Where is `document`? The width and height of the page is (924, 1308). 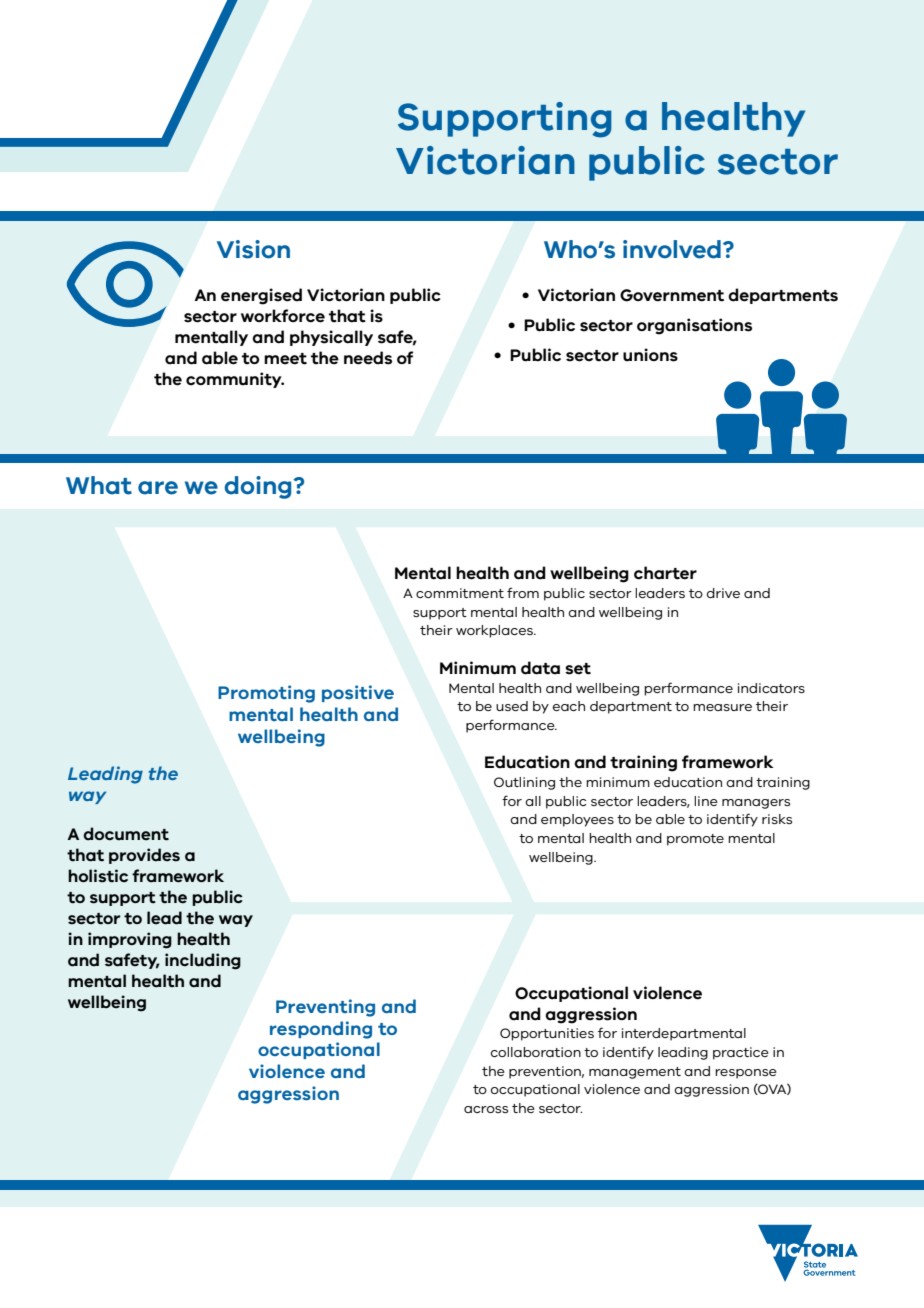 document is located at coordinates (126, 834).
